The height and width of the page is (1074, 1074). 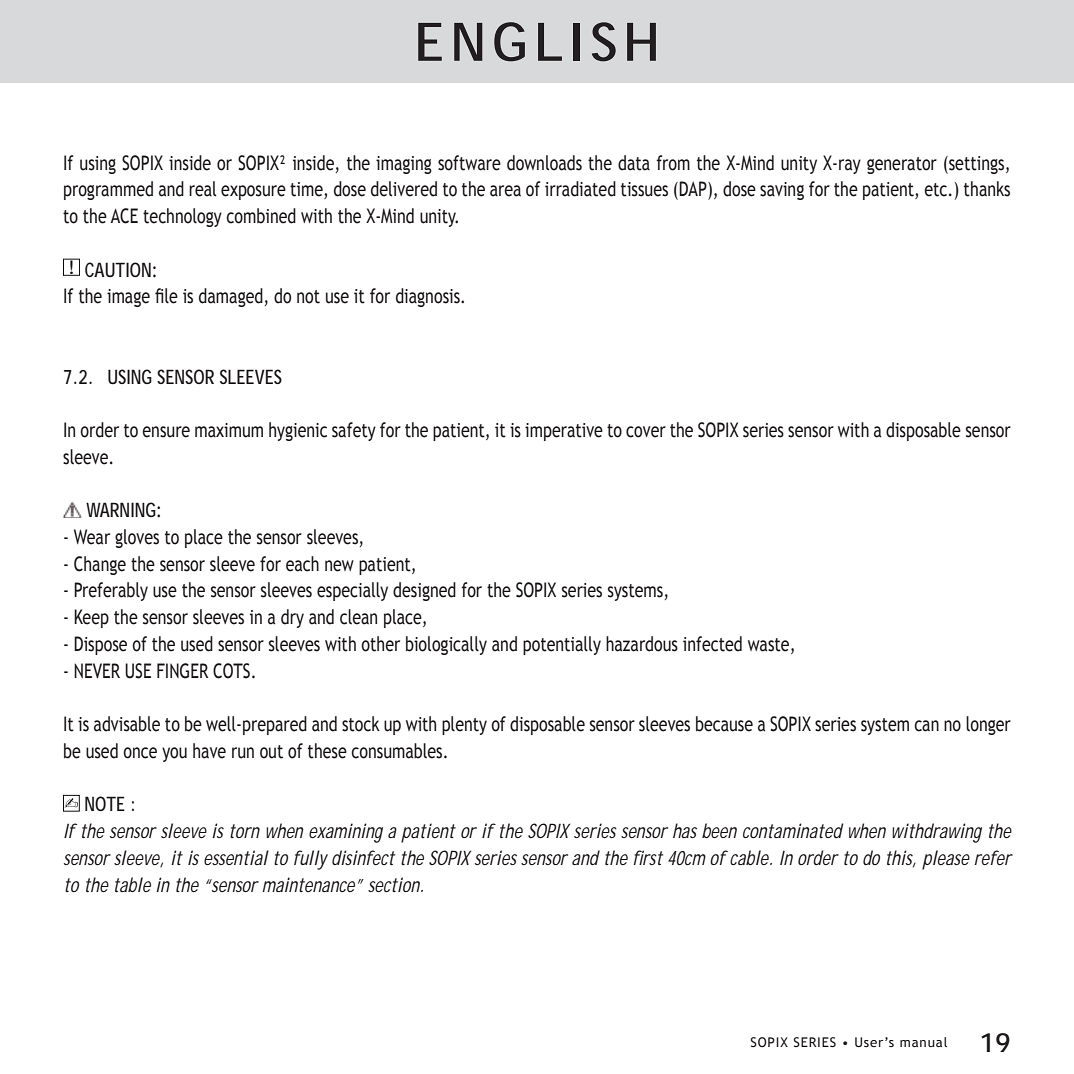 What do you see at coordinates (133, 884) in the page?
I see `table` at bounding box center [133, 884].
